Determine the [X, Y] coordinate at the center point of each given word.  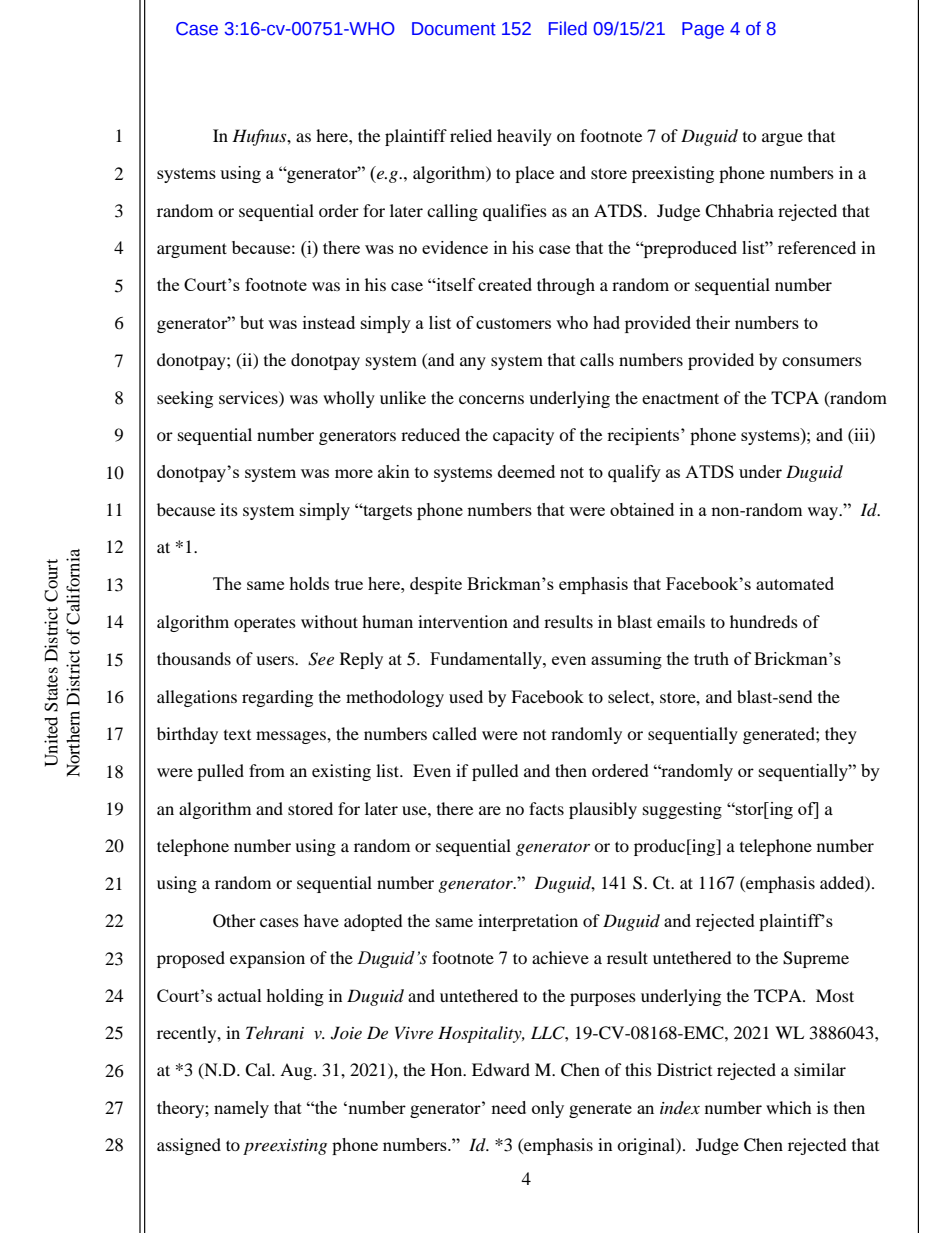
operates [265, 625]
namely [241, 1109]
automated [795, 583]
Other [234, 921]
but [252, 322]
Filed [568, 28]
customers [513, 323]
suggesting [682, 810]
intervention [463, 621]
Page [703, 30]
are [490, 810]
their [713, 322]
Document [454, 29]
